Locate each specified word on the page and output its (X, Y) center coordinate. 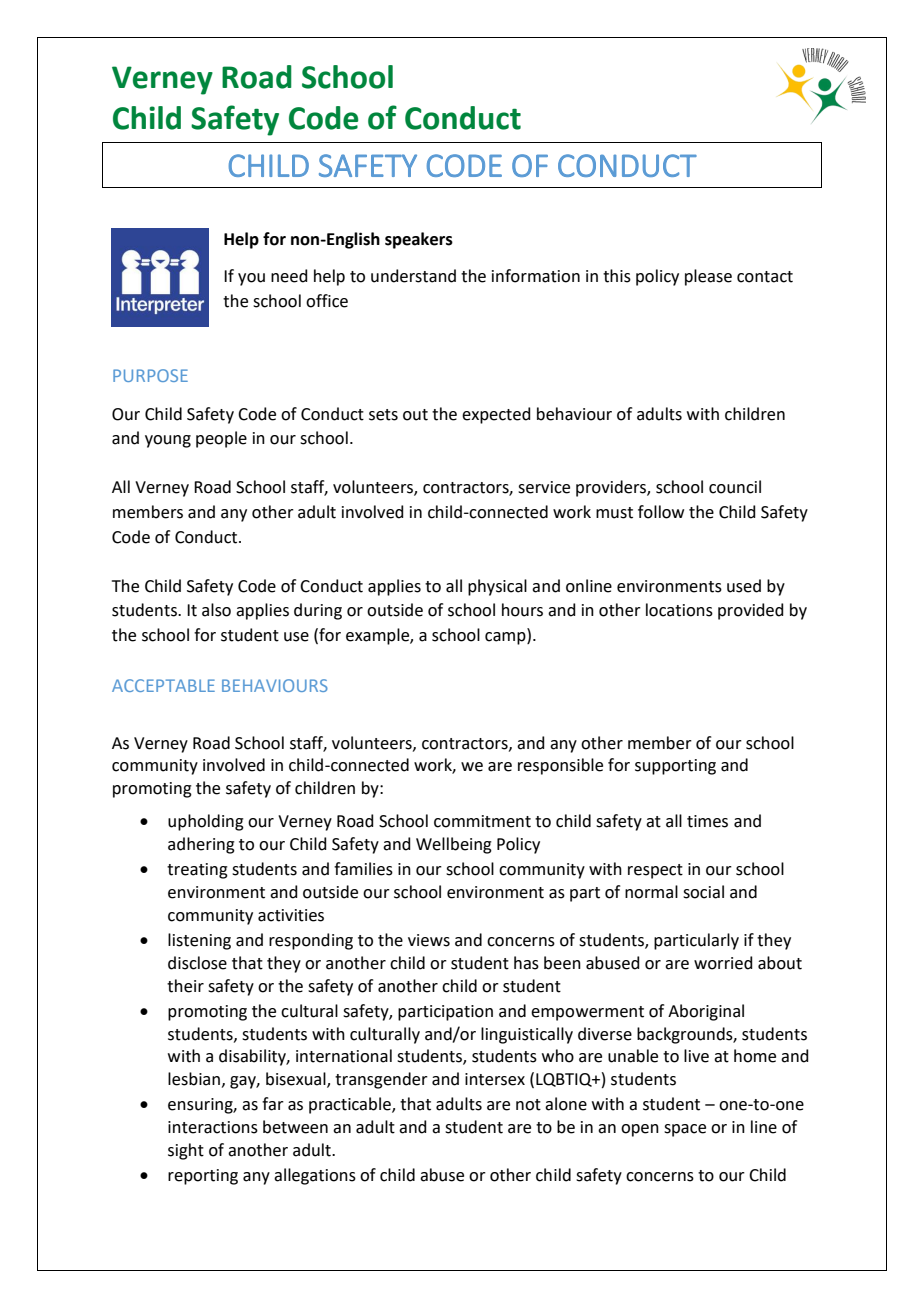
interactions (213, 1127)
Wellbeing (454, 845)
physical (497, 587)
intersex (495, 1079)
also (216, 610)
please (708, 277)
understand (413, 276)
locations (679, 610)
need (289, 276)
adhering (201, 845)
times (707, 821)
